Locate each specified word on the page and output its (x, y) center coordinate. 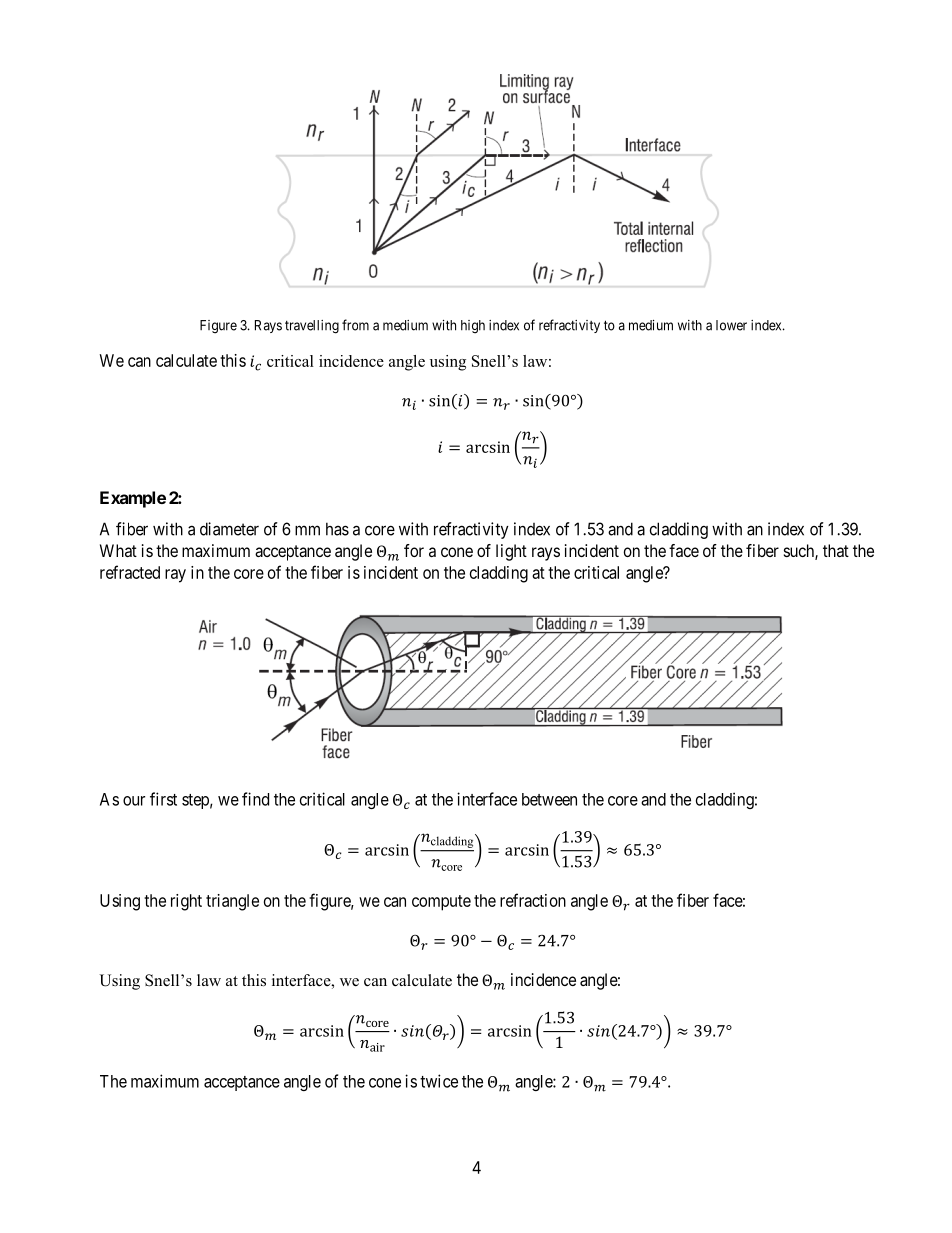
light (511, 552)
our (134, 801)
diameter (229, 529)
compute (441, 903)
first (163, 799)
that (836, 550)
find (255, 799)
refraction (533, 900)
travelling (312, 327)
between (549, 799)
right (186, 902)
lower (731, 325)
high (473, 327)
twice (439, 1081)
